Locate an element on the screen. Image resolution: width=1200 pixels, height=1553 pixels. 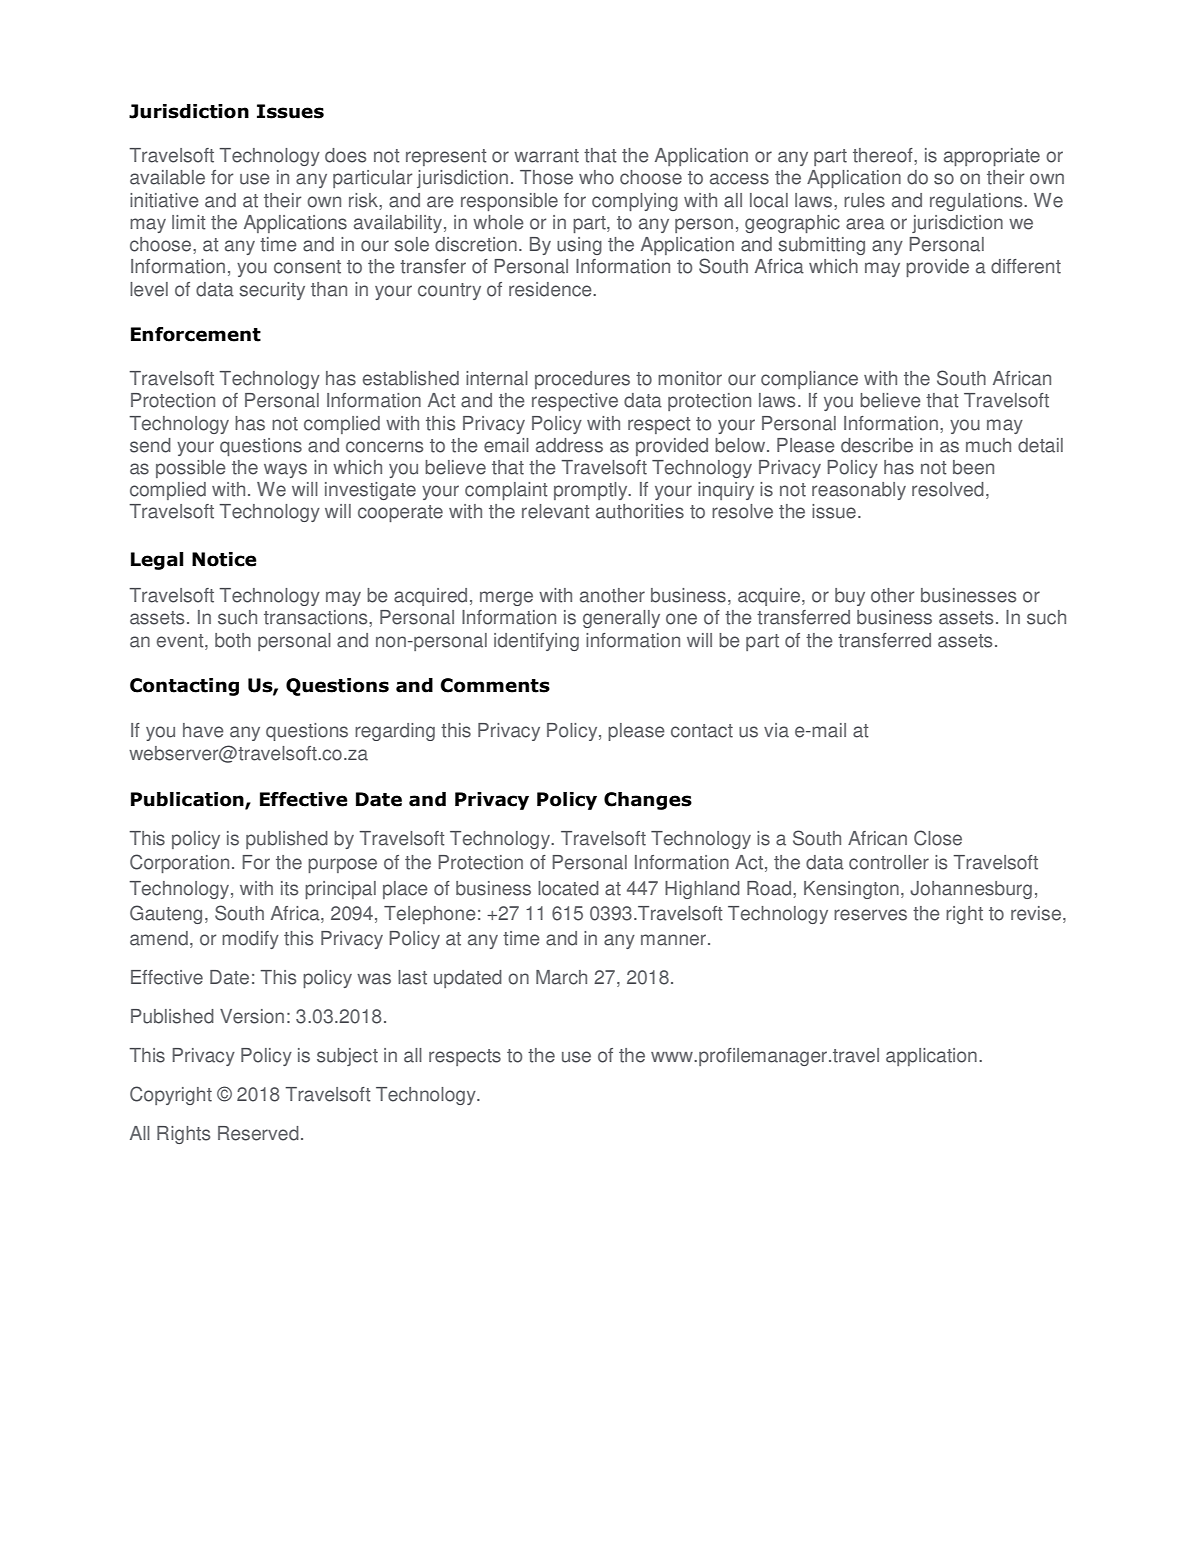
available is located at coordinates (167, 177).
